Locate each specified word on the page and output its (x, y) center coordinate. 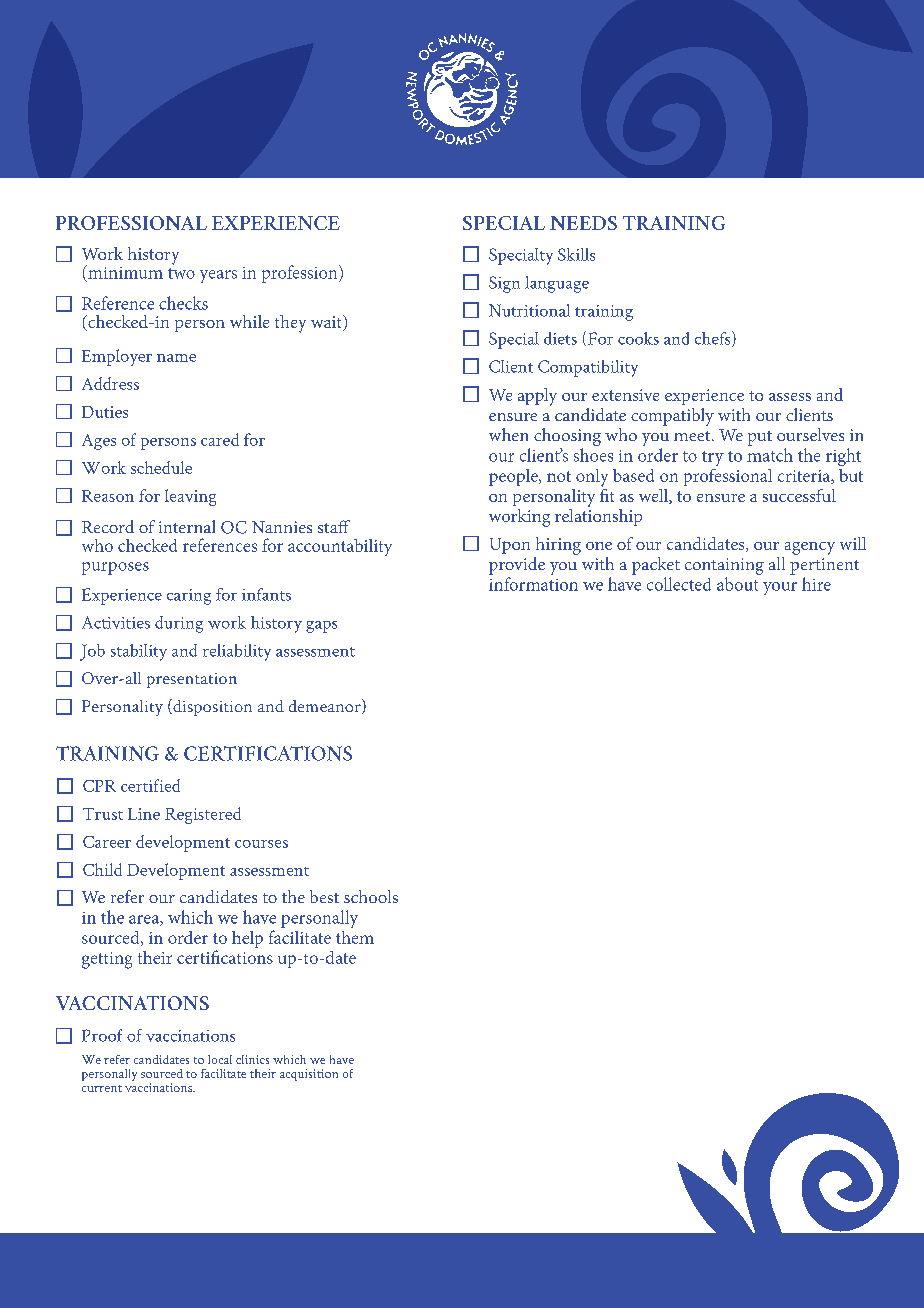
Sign (504, 284)
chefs (714, 339)
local (220, 1059)
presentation (192, 680)
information (533, 584)
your (780, 588)
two (181, 273)
